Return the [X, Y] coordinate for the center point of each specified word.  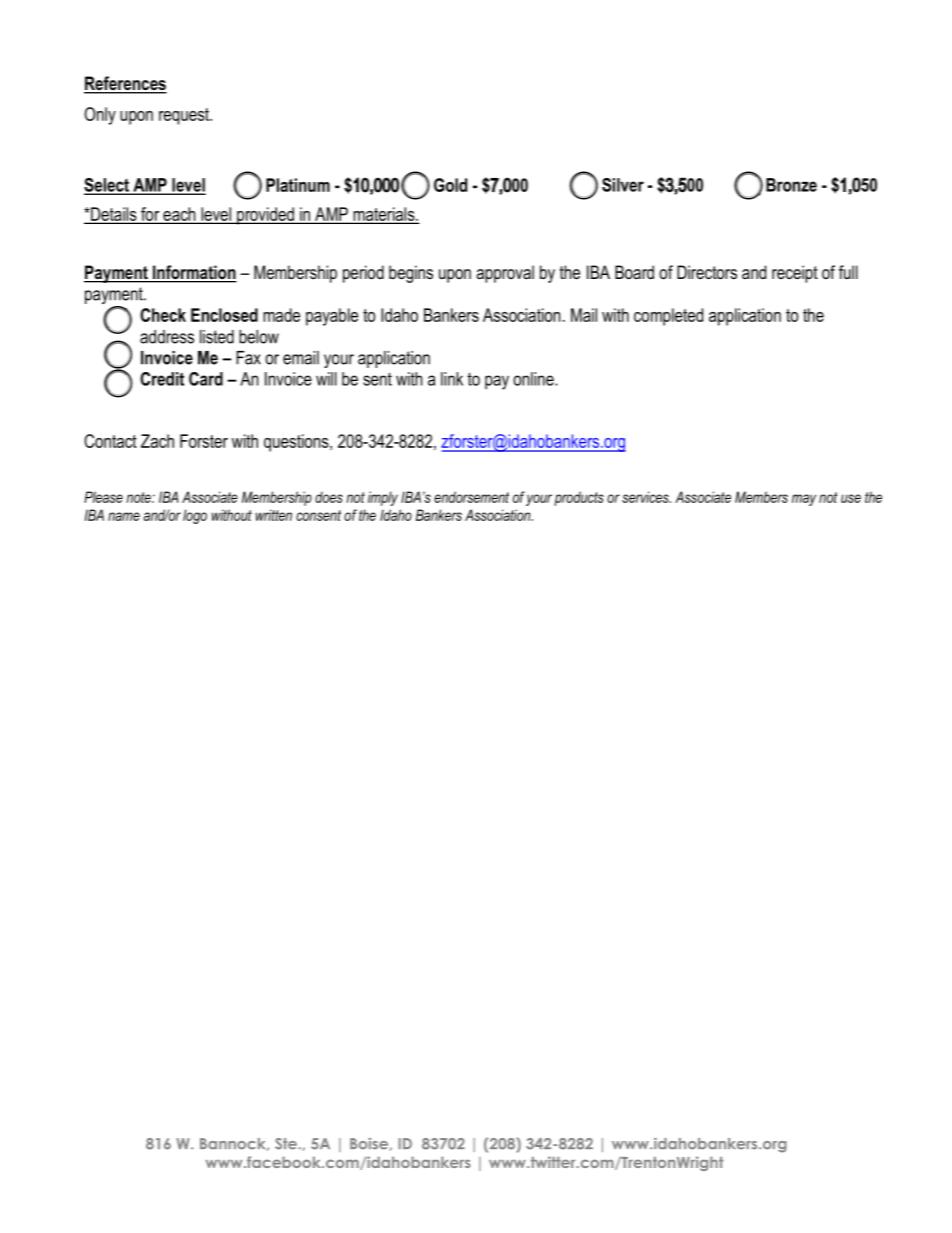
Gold [450, 185]
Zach [157, 441]
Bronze [791, 185]
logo [195, 516]
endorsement [471, 497]
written [273, 515]
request [185, 116]
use [851, 498]
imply [383, 498]
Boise [370, 1144]
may [804, 500]
